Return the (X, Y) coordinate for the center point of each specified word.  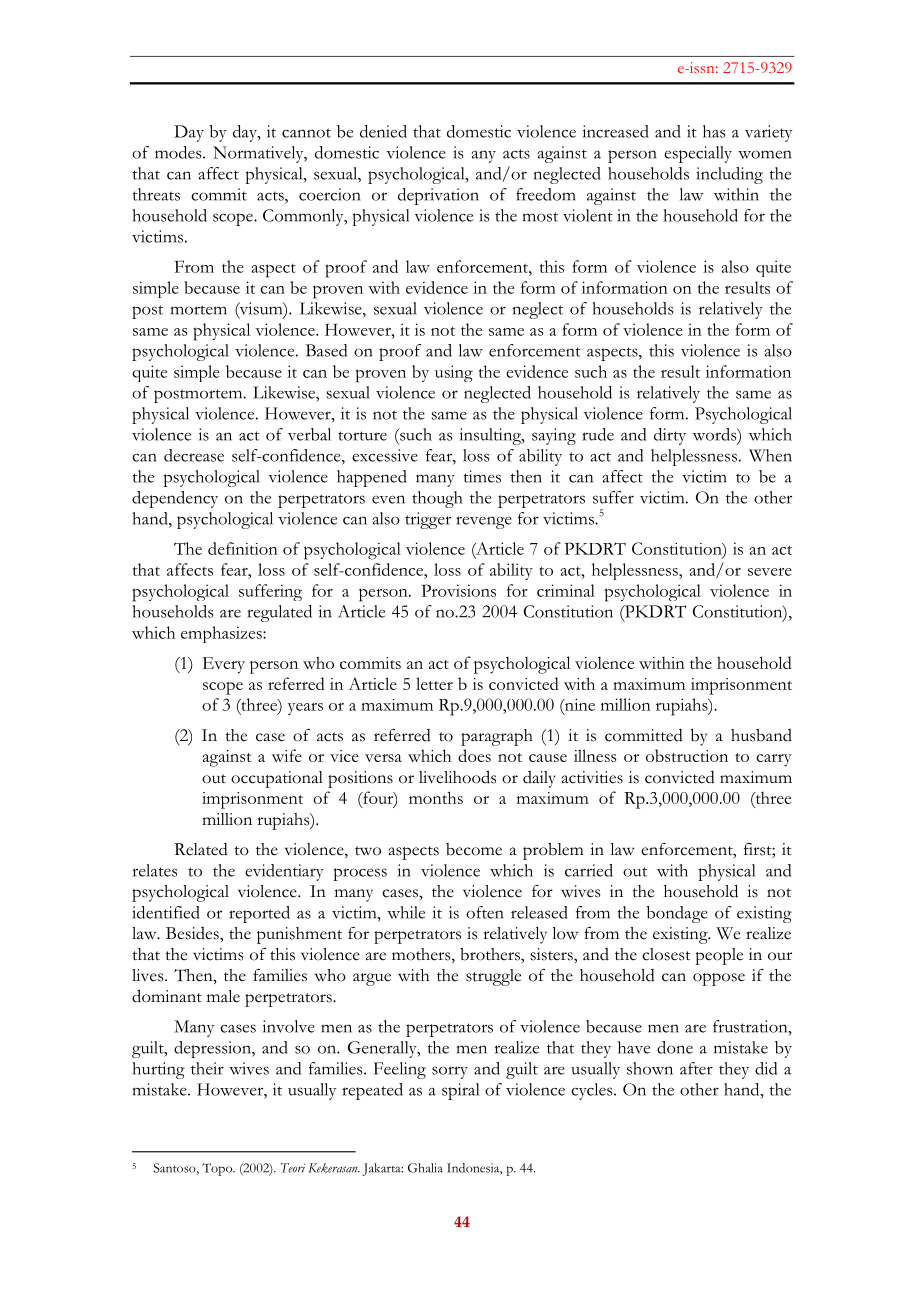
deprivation (438, 196)
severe (770, 572)
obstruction (687, 755)
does (474, 755)
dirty (670, 436)
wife (287, 755)
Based (326, 350)
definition (243, 548)
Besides (193, 933)
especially (698, 154)
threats (156, 194)
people (719, 956)
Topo (218, 1169)
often (485, 912)
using (454, 373)
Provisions (459, 590)
